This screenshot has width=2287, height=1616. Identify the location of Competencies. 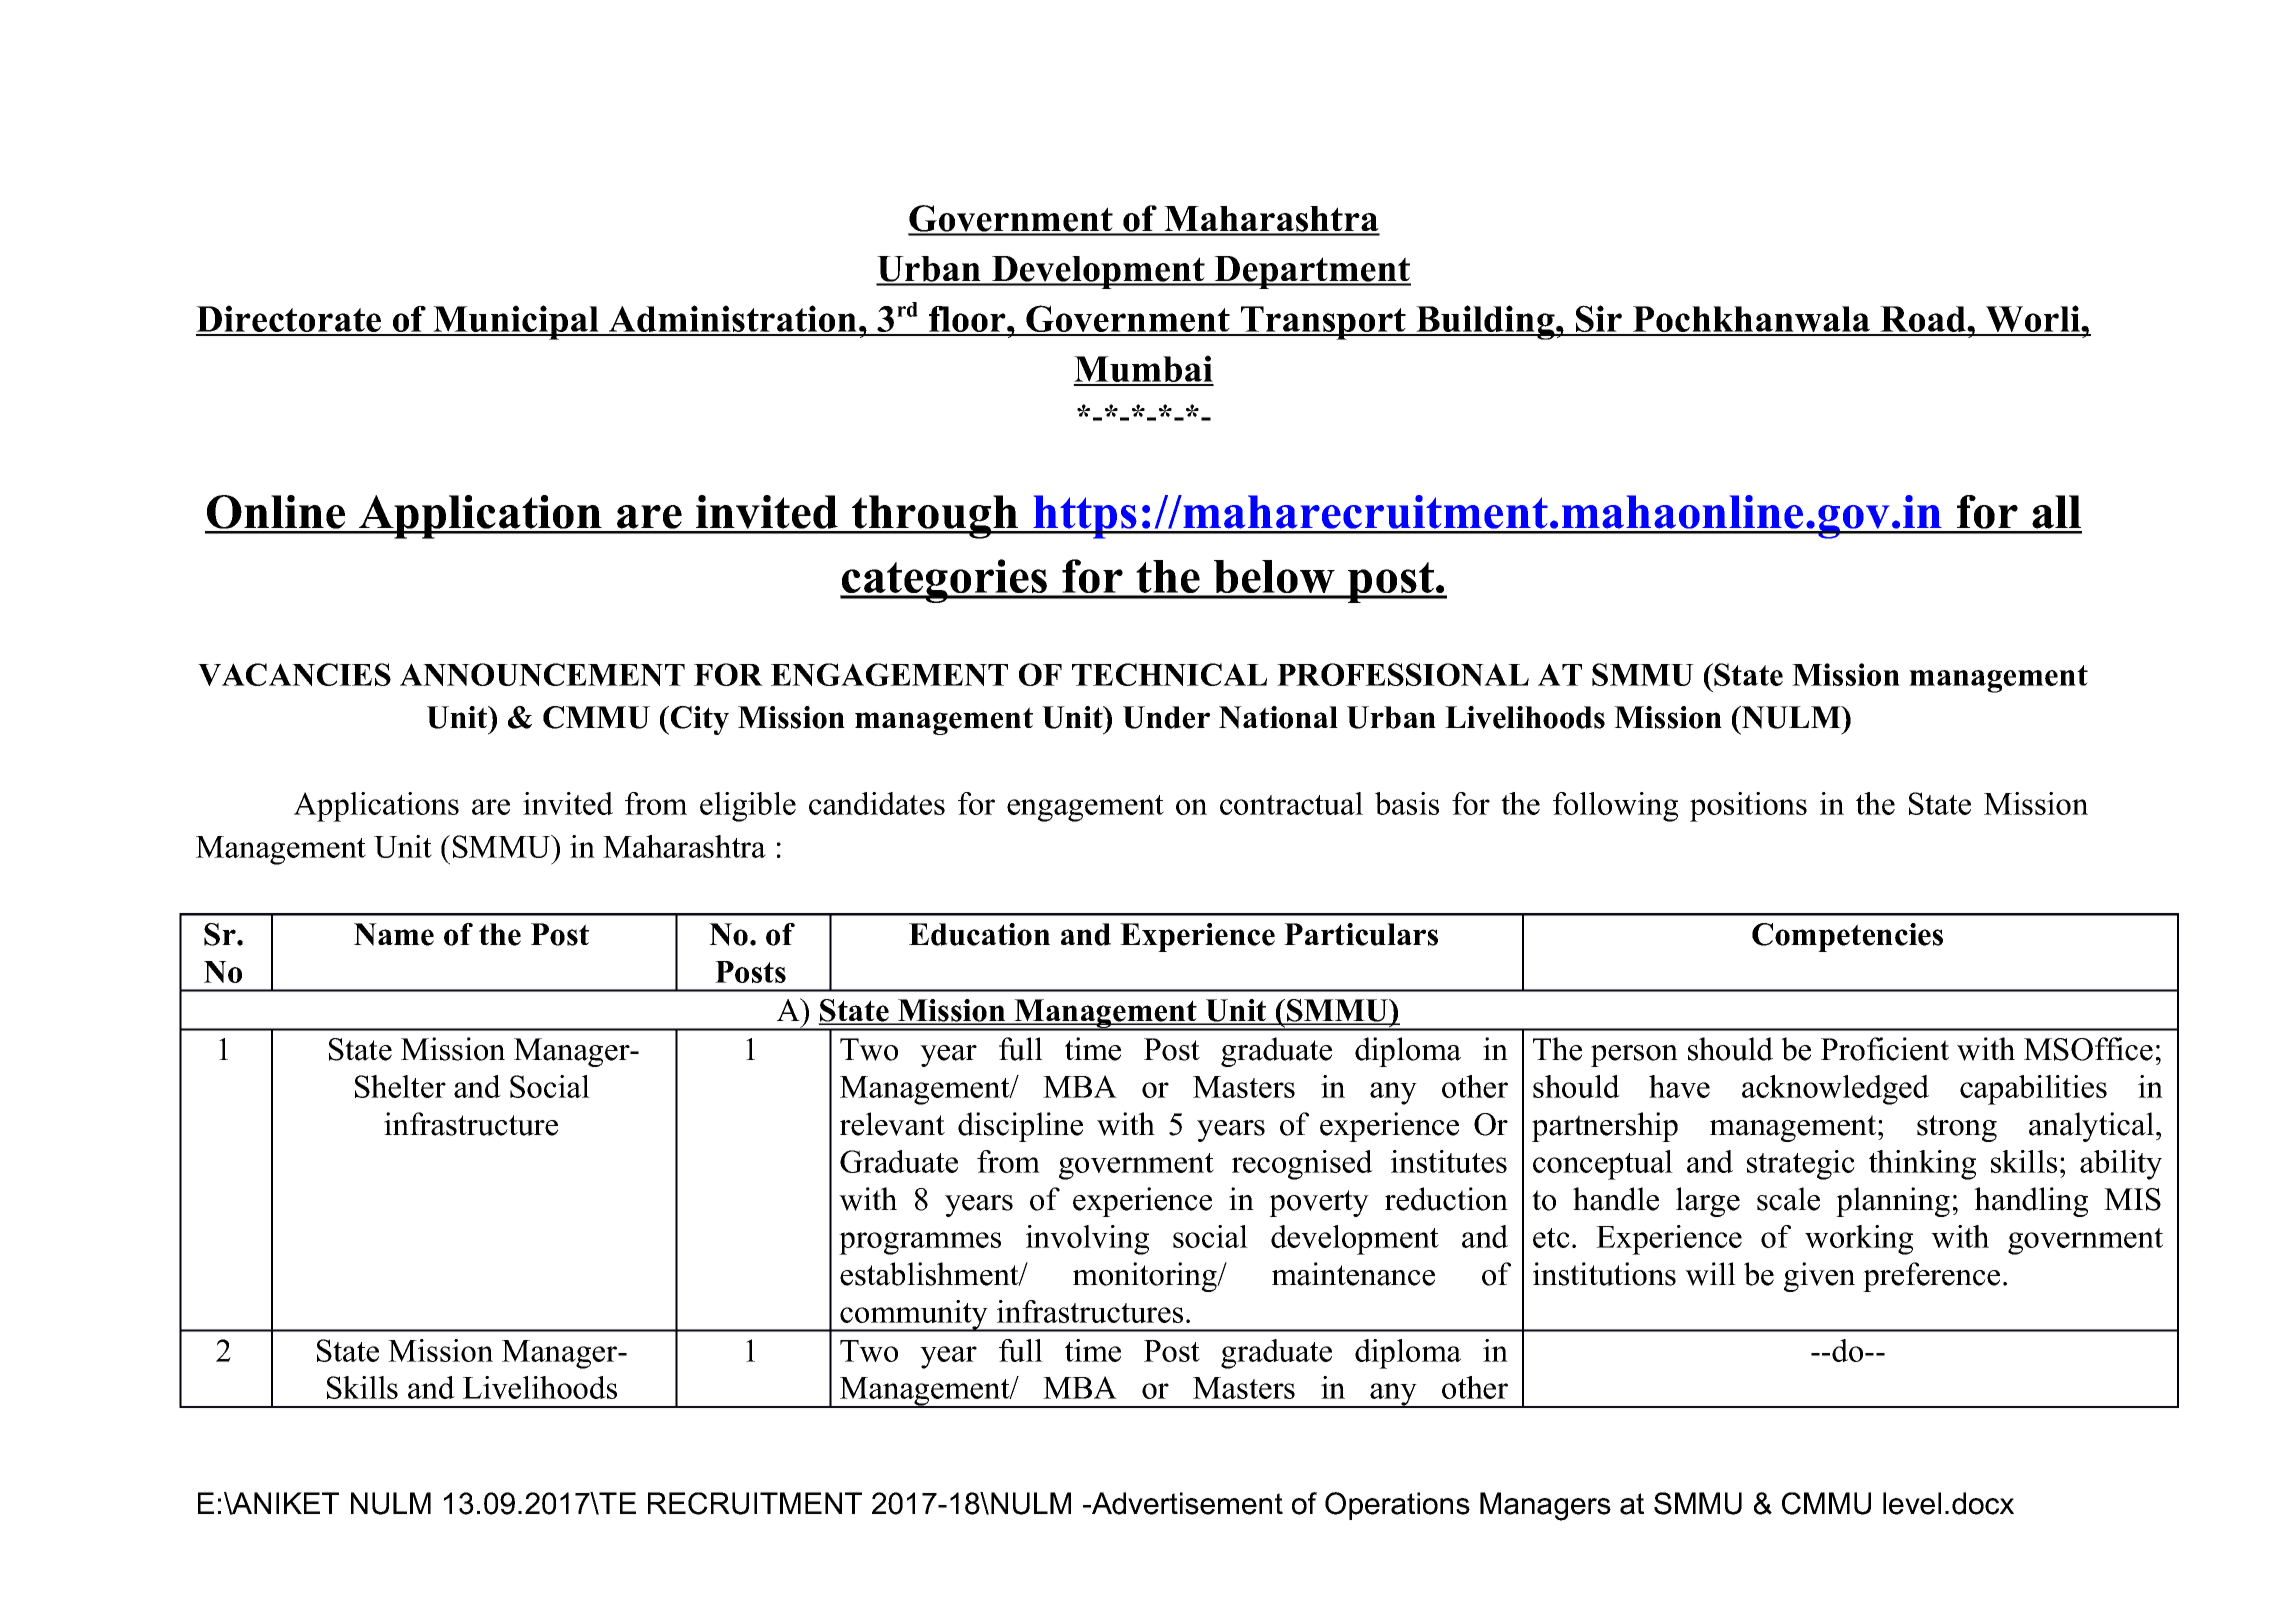
(1847, 937).
